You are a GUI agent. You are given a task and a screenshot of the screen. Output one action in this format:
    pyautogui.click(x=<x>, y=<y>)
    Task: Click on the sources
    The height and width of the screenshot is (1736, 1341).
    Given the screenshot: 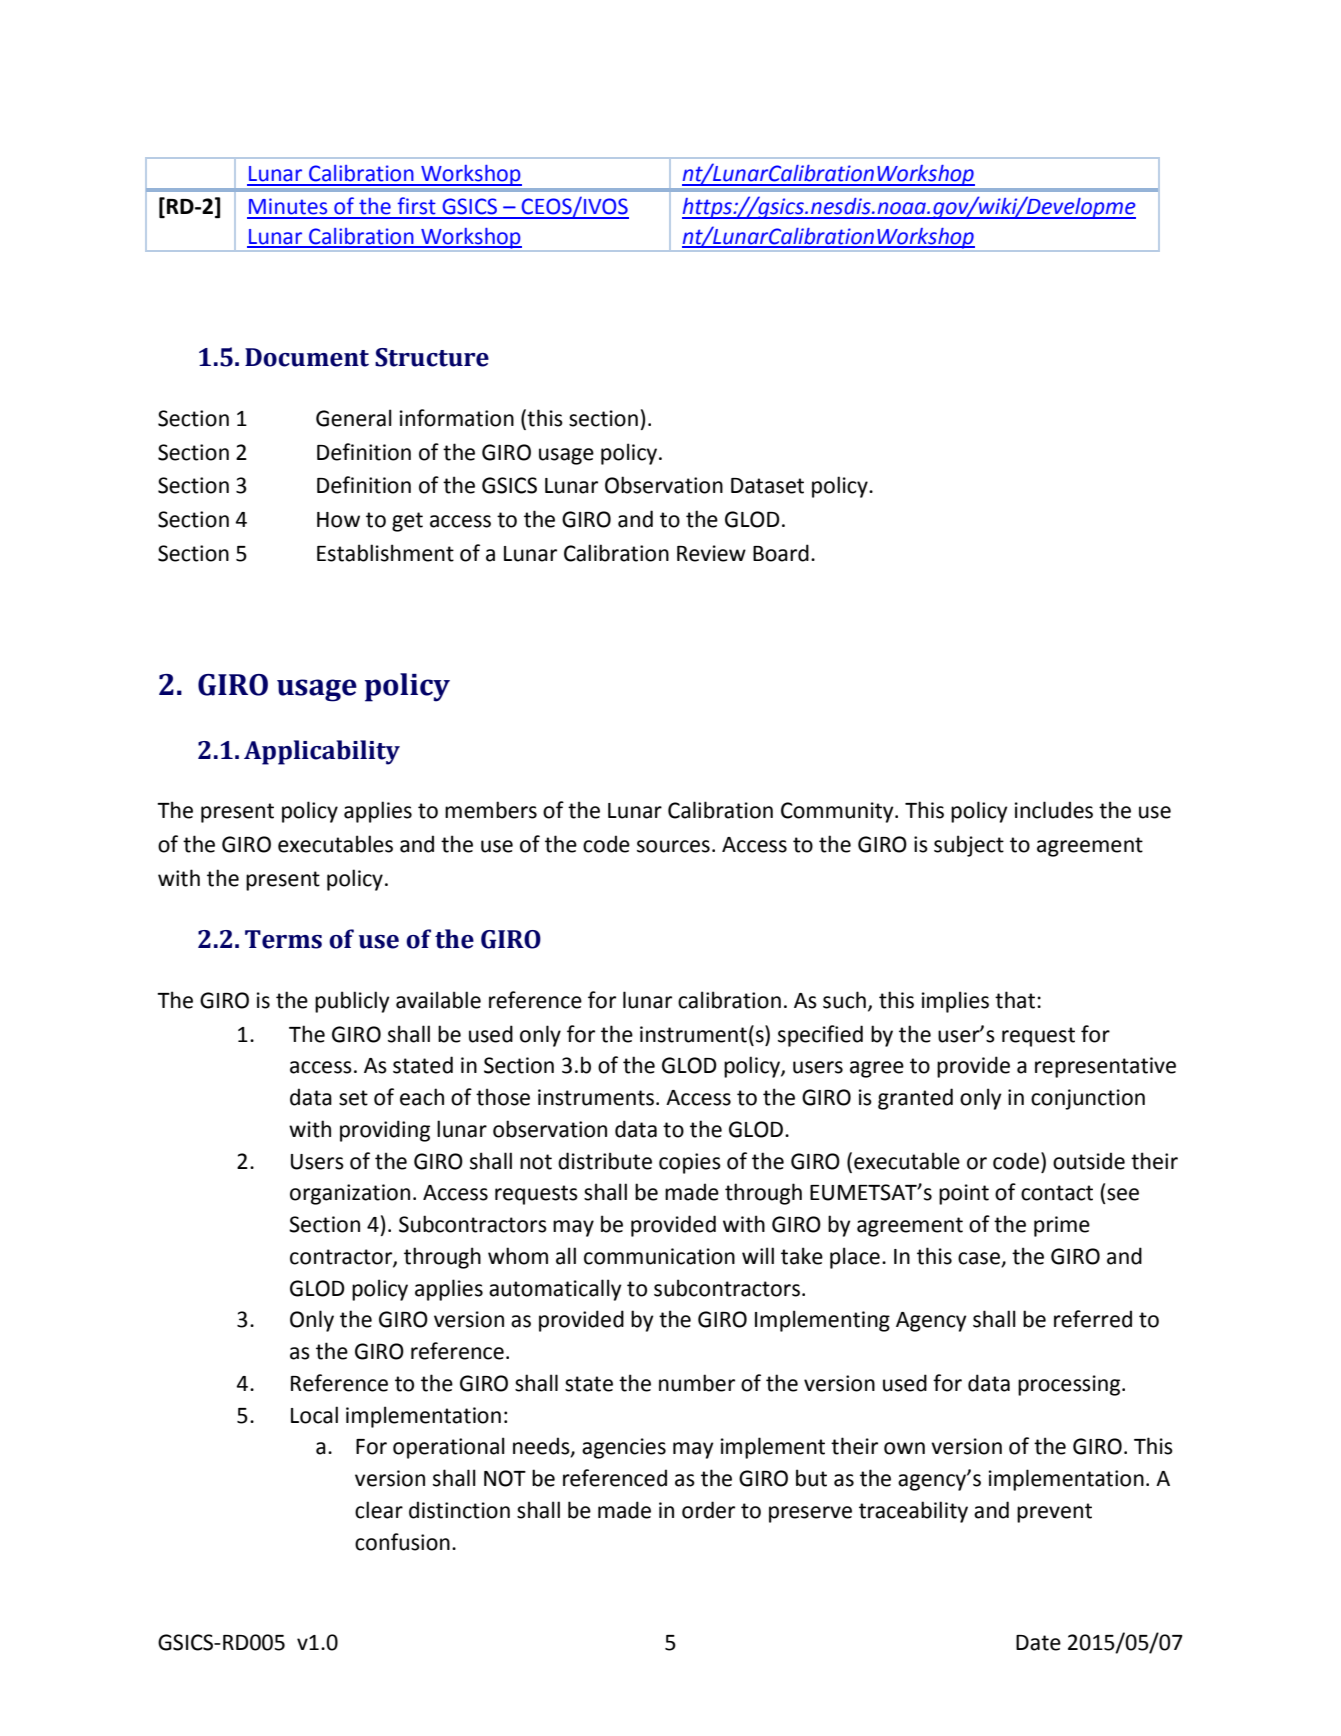 What is the action you would take?
    pyautogui.click(x=673, y=846)
